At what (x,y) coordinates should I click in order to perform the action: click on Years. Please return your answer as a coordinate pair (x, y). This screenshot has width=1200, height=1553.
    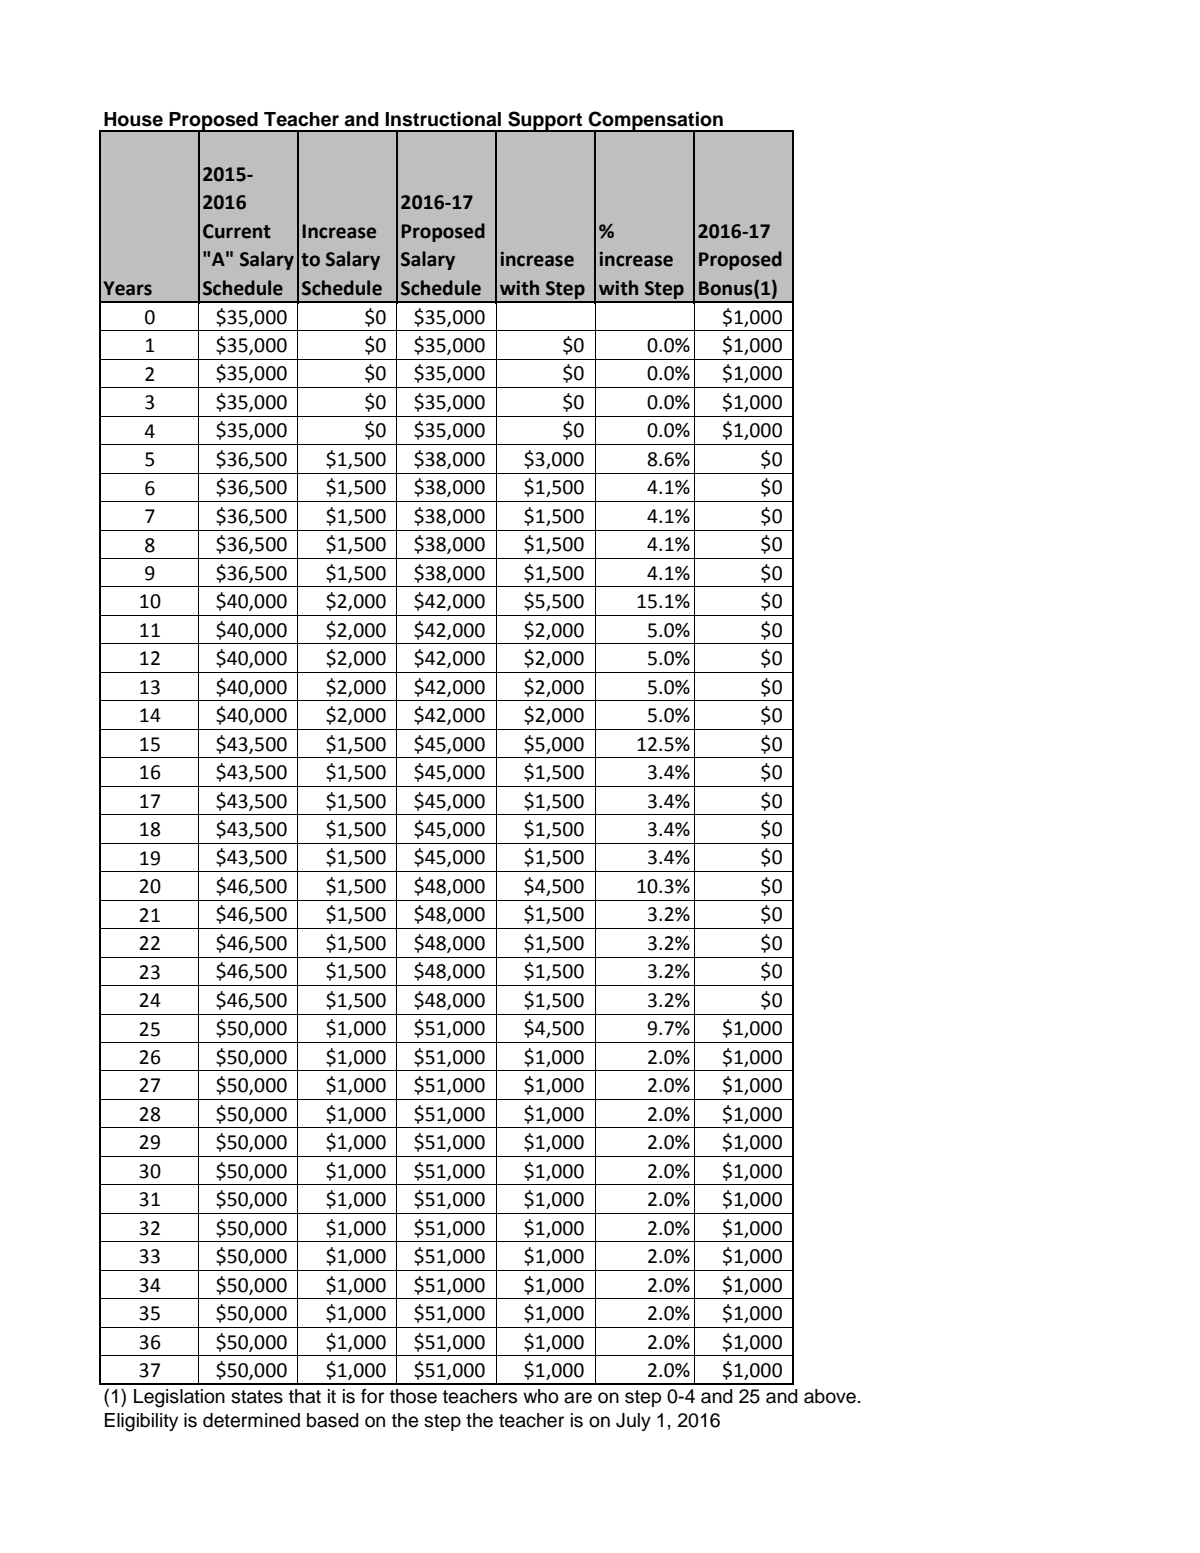
    Looking at the image, I should click on (127, 288).
